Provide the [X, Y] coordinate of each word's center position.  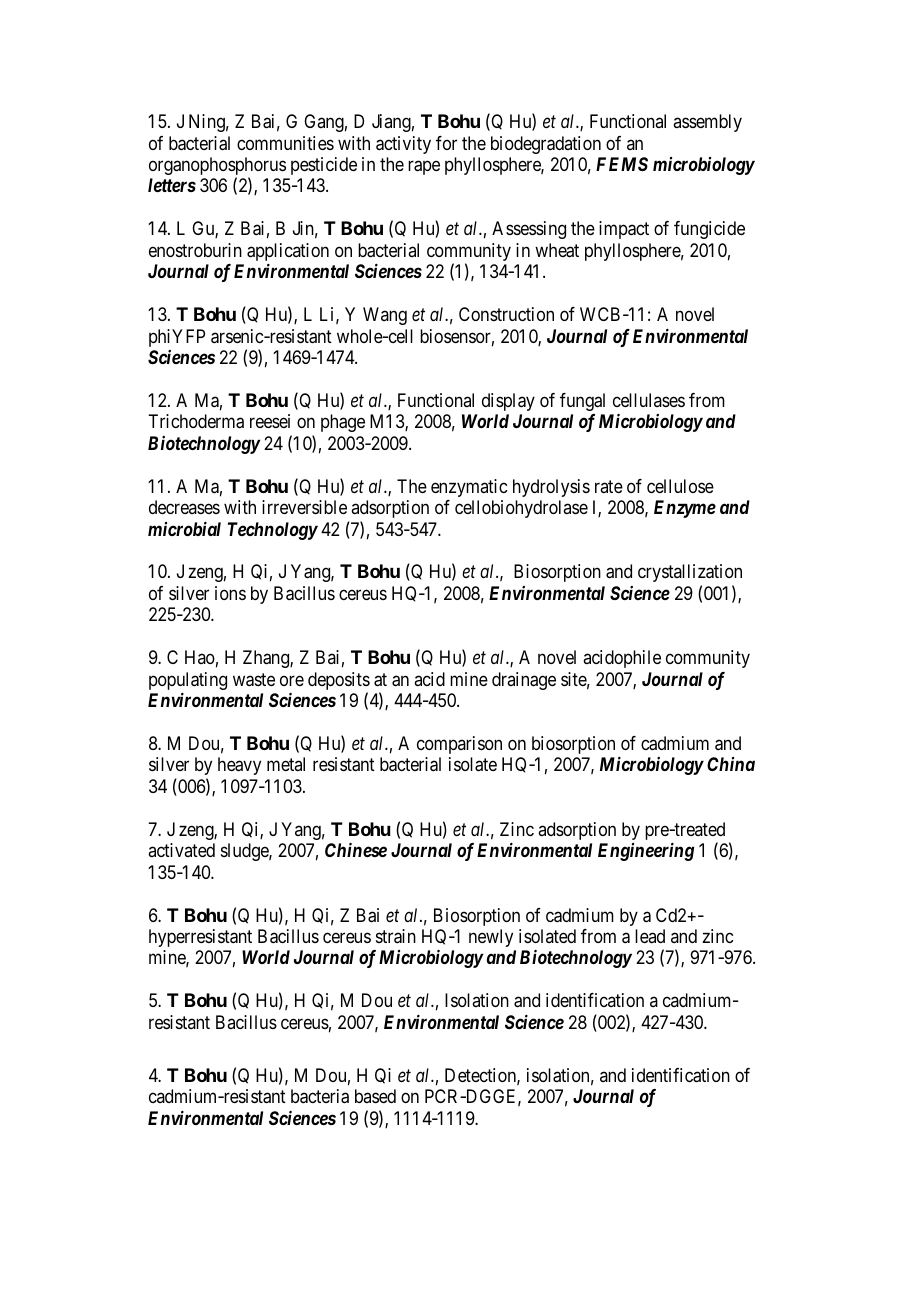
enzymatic [469, 488]
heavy [239, 766]
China [731, 764]
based [375, 1096]
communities [285, 143]
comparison [459, 745]
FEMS [622, 164]
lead [650, 936]
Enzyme [685, 509]
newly [491, 938]
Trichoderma [196, 421]
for [446, 143]
